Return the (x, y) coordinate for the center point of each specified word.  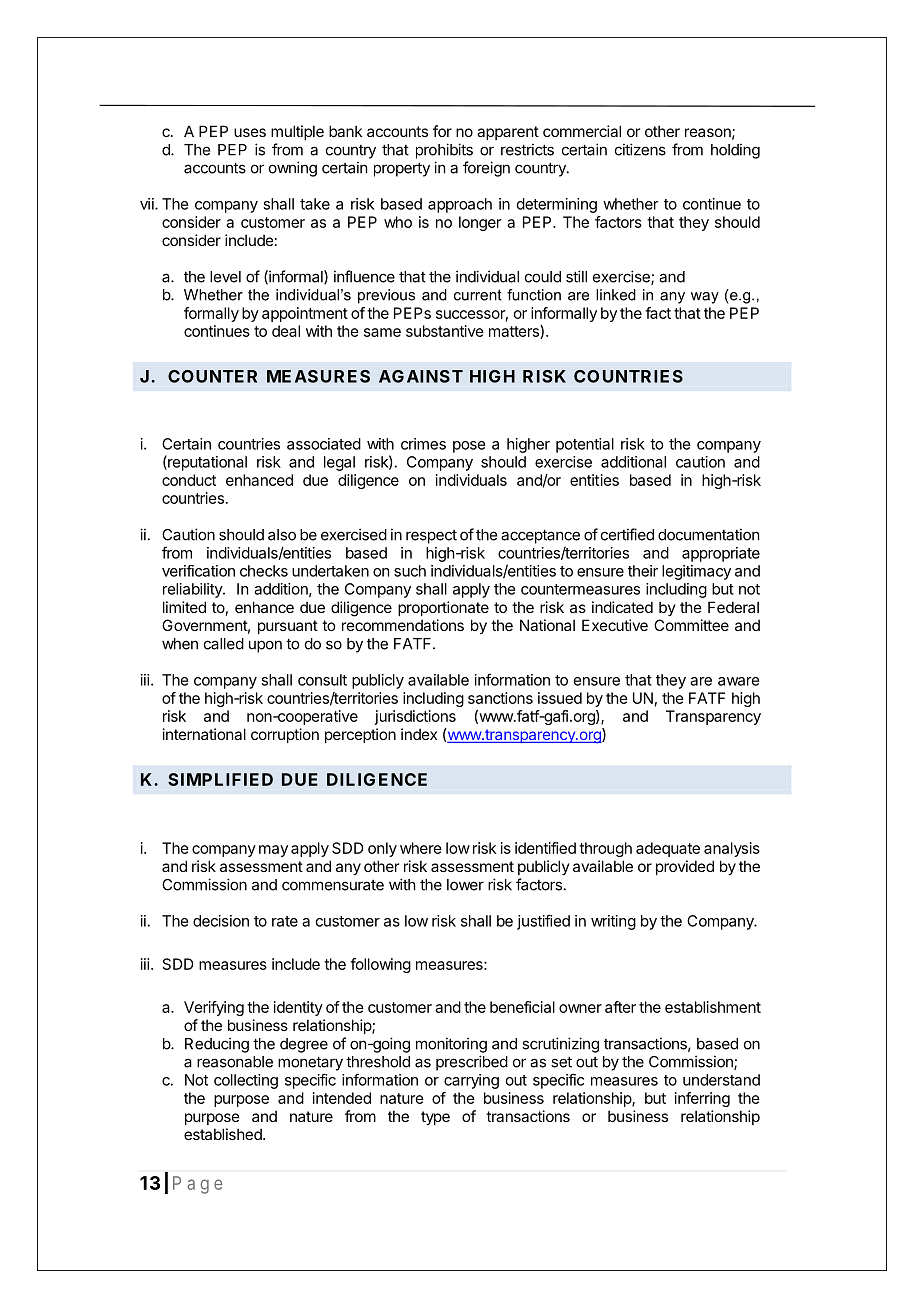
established (224, 1134)
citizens (640, 149)
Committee (691, 625)
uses (250, 132)
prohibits (444, 151)
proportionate (443, 608)
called (224, 644)
